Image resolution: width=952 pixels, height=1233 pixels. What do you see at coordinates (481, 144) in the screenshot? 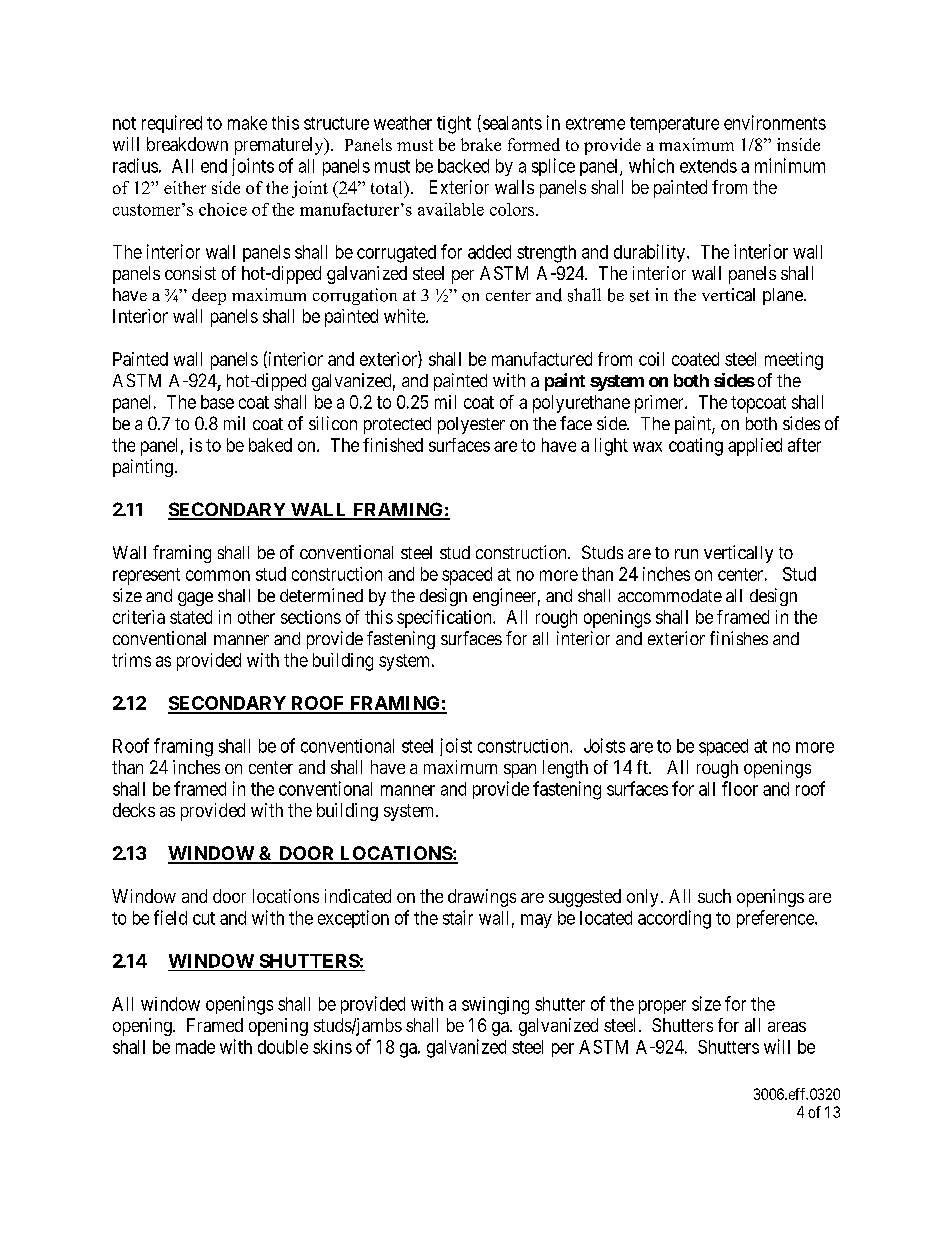
I see `brake` at bounding box center [481, 144].
